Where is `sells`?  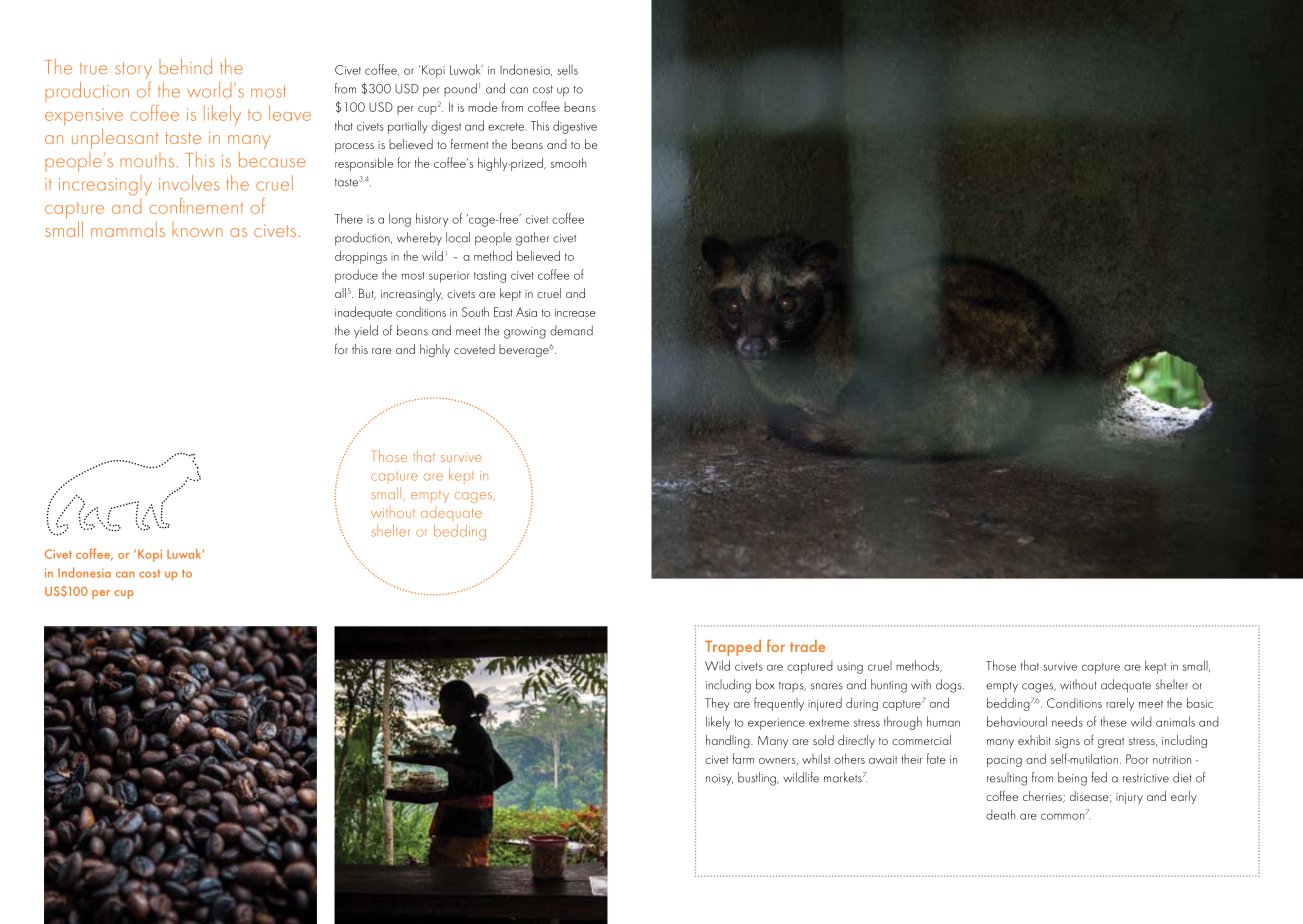 sells is located at coordinates (567, 69).
